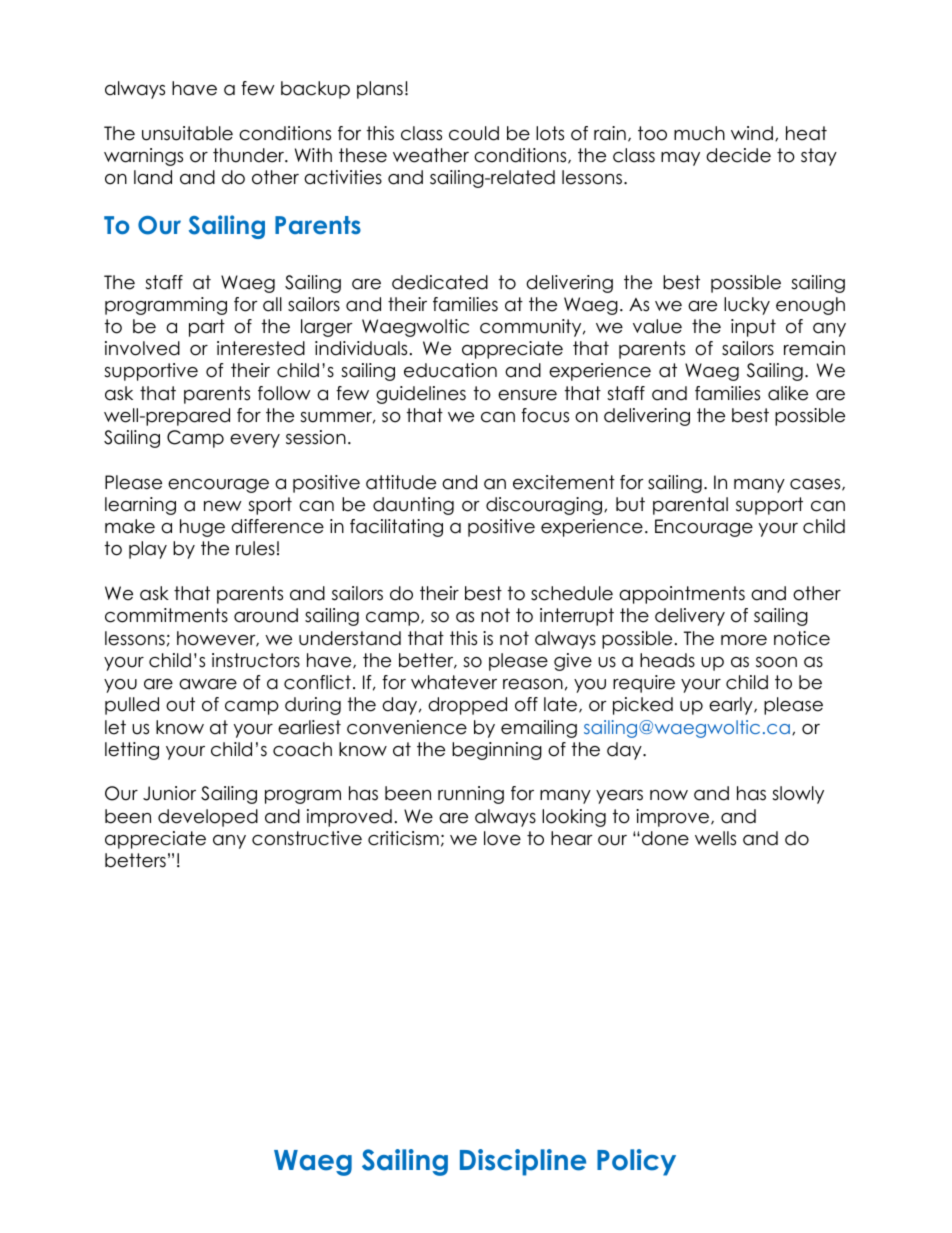 The height and width of the document is (1233, 952). Describe the element at coordinates (752, 133) in the document. I see `wind` at that location.
